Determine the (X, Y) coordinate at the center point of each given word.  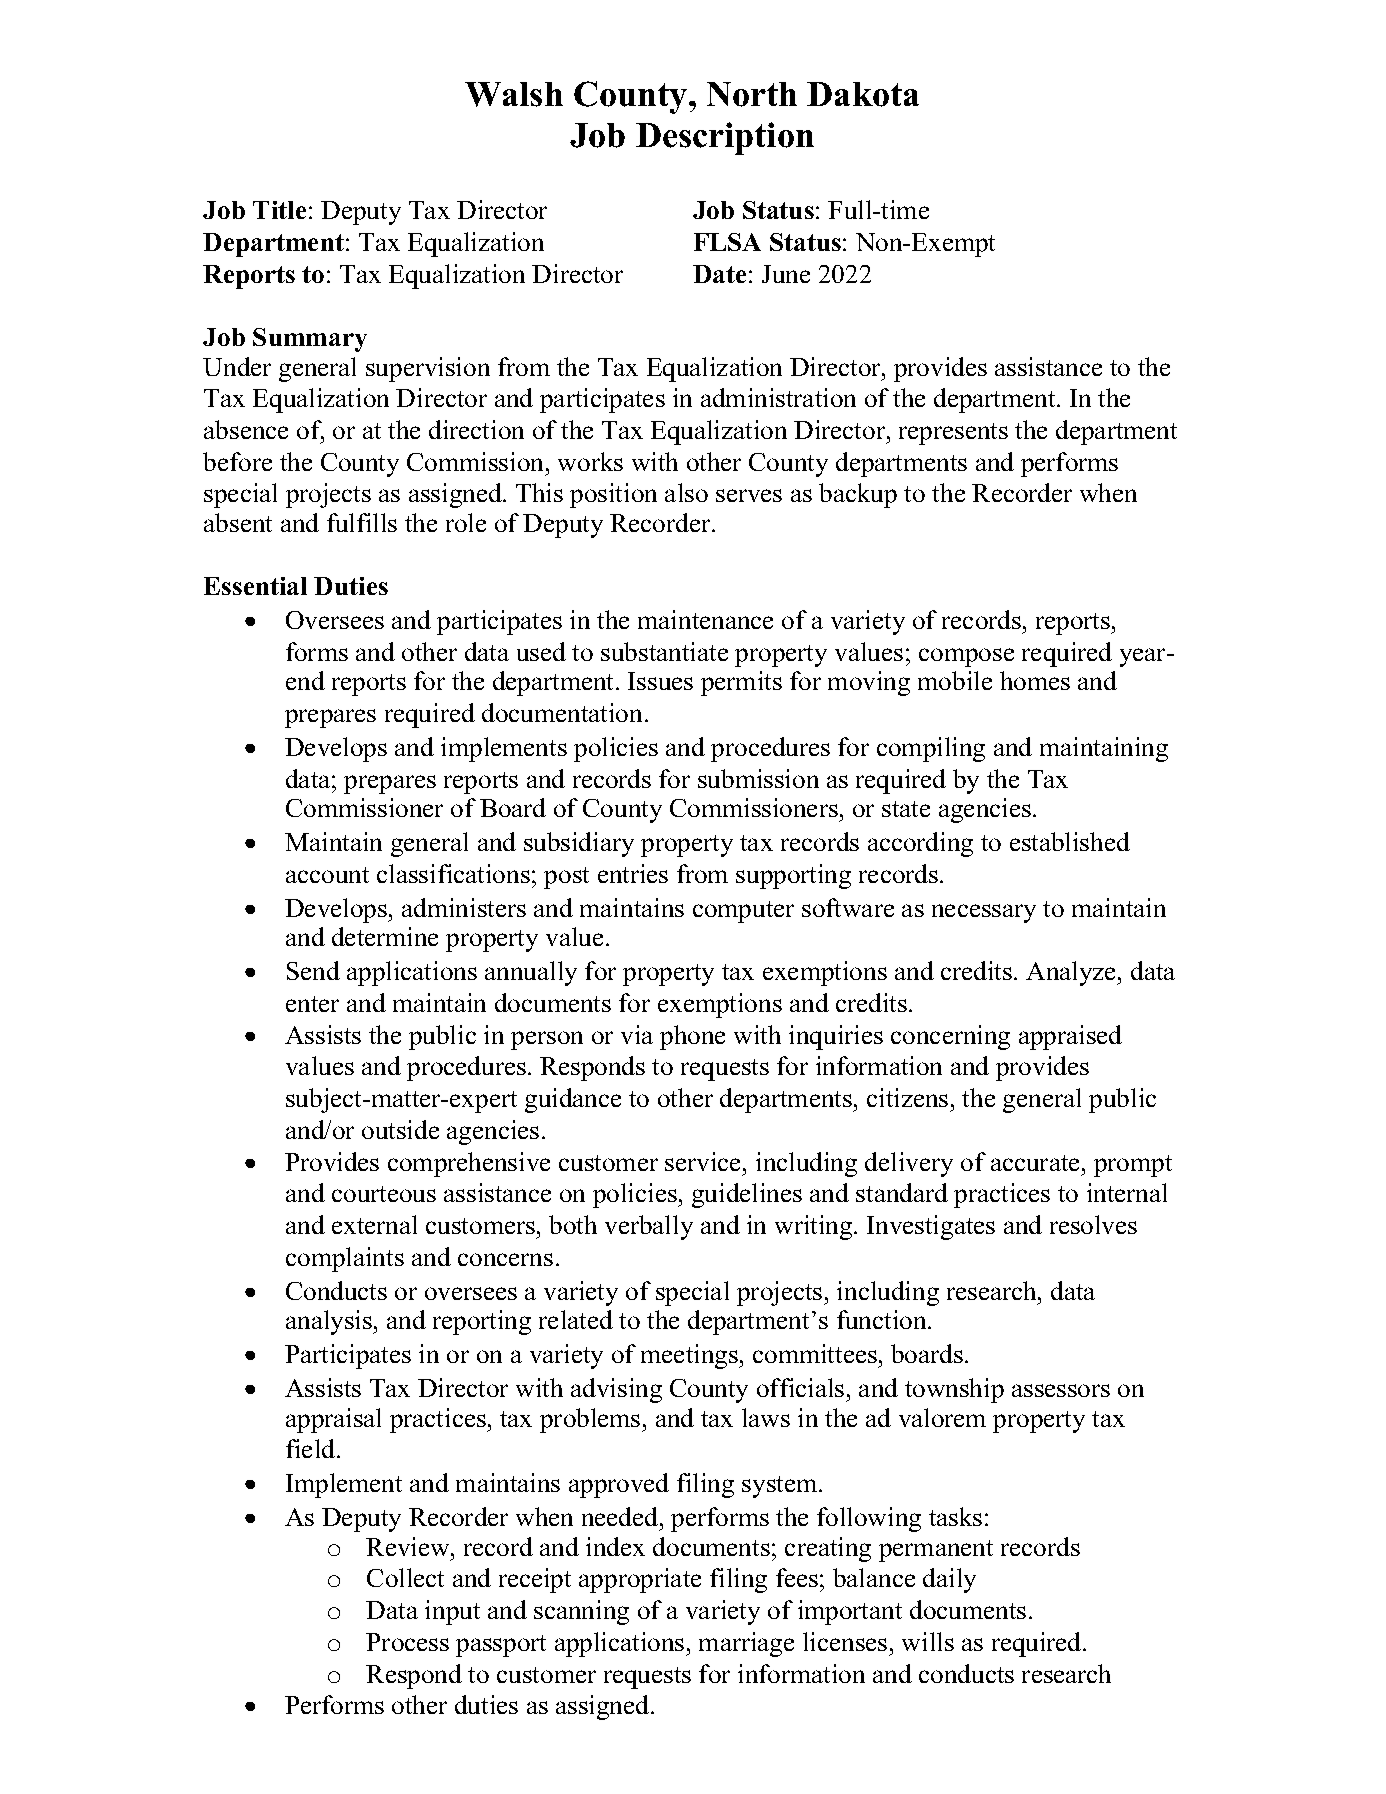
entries (633, 873)
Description (725, 138)
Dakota (863, 94)
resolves (1093, 1224)
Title (279, 210)
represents (953, 434)
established (1070, 841)
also (686, 492)
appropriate (640, 1580)
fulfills (362, 522)
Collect (405, 1577)
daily (949, 1580)
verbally (649, 1227)
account (327, 875)
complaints (345, 1259)
